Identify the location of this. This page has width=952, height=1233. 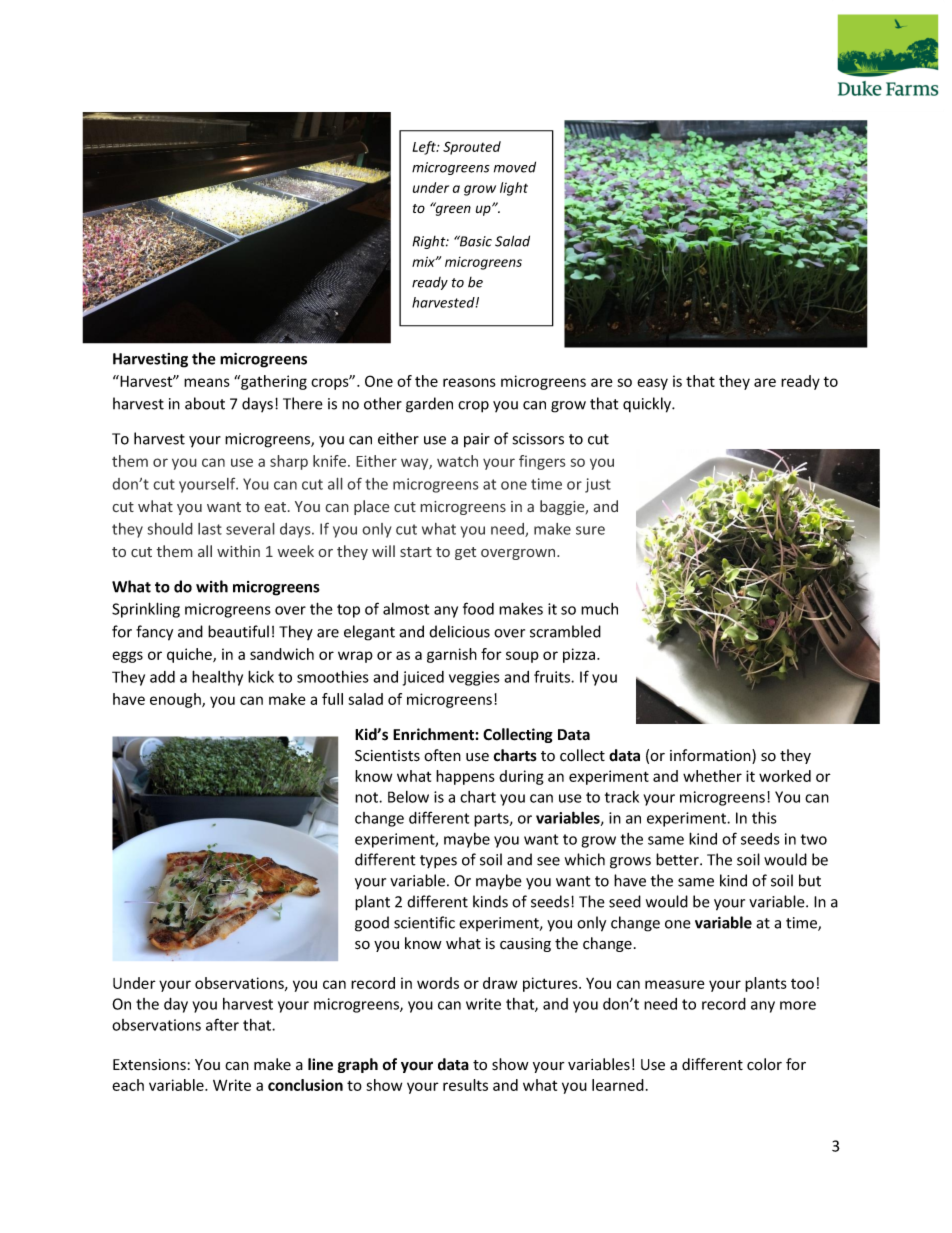
(764, 817).
